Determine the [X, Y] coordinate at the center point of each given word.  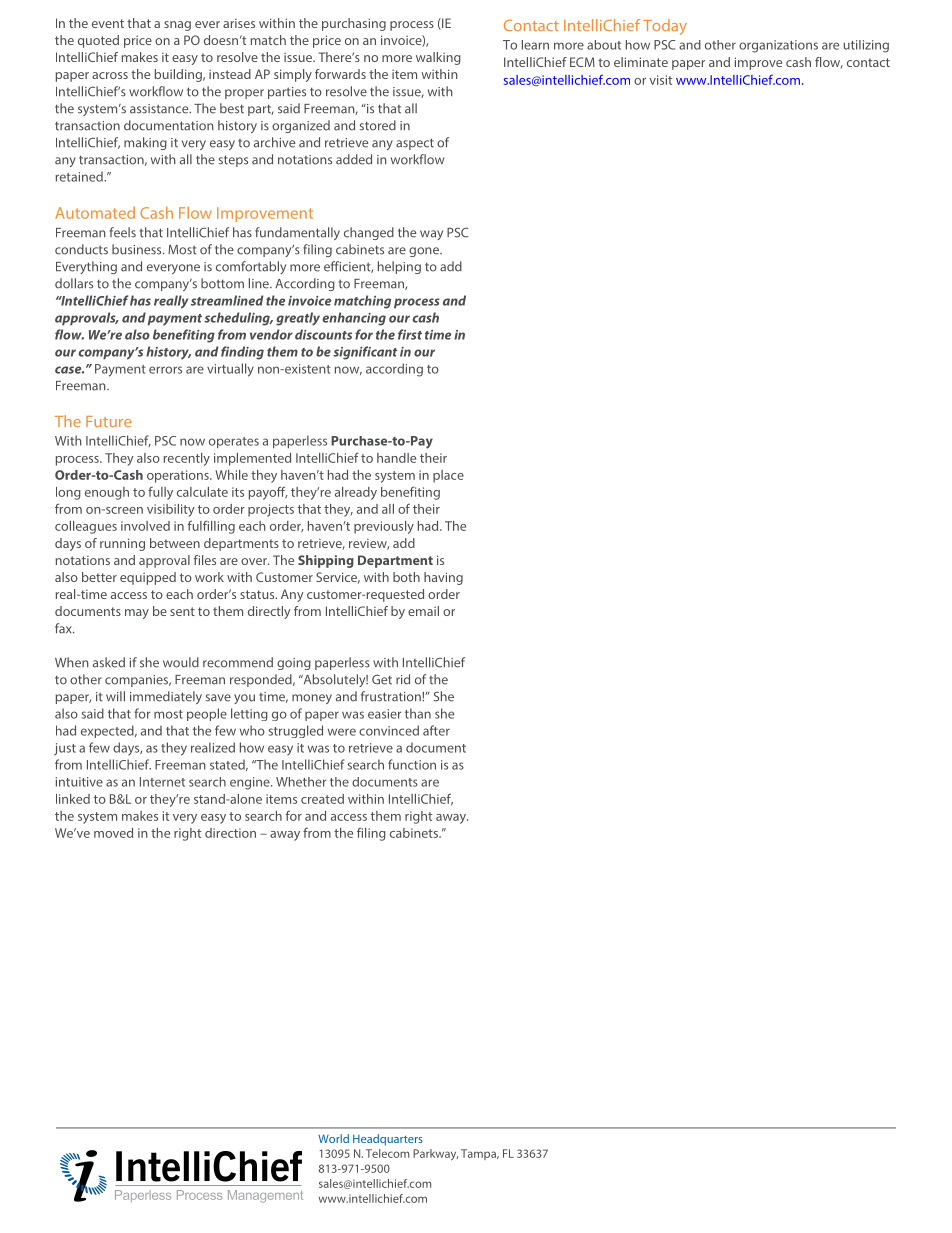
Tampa [479, 1154]
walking [438, 58]
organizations [778, 46]
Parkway [435, 1155]
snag [177, 26]
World [333, 1138]
